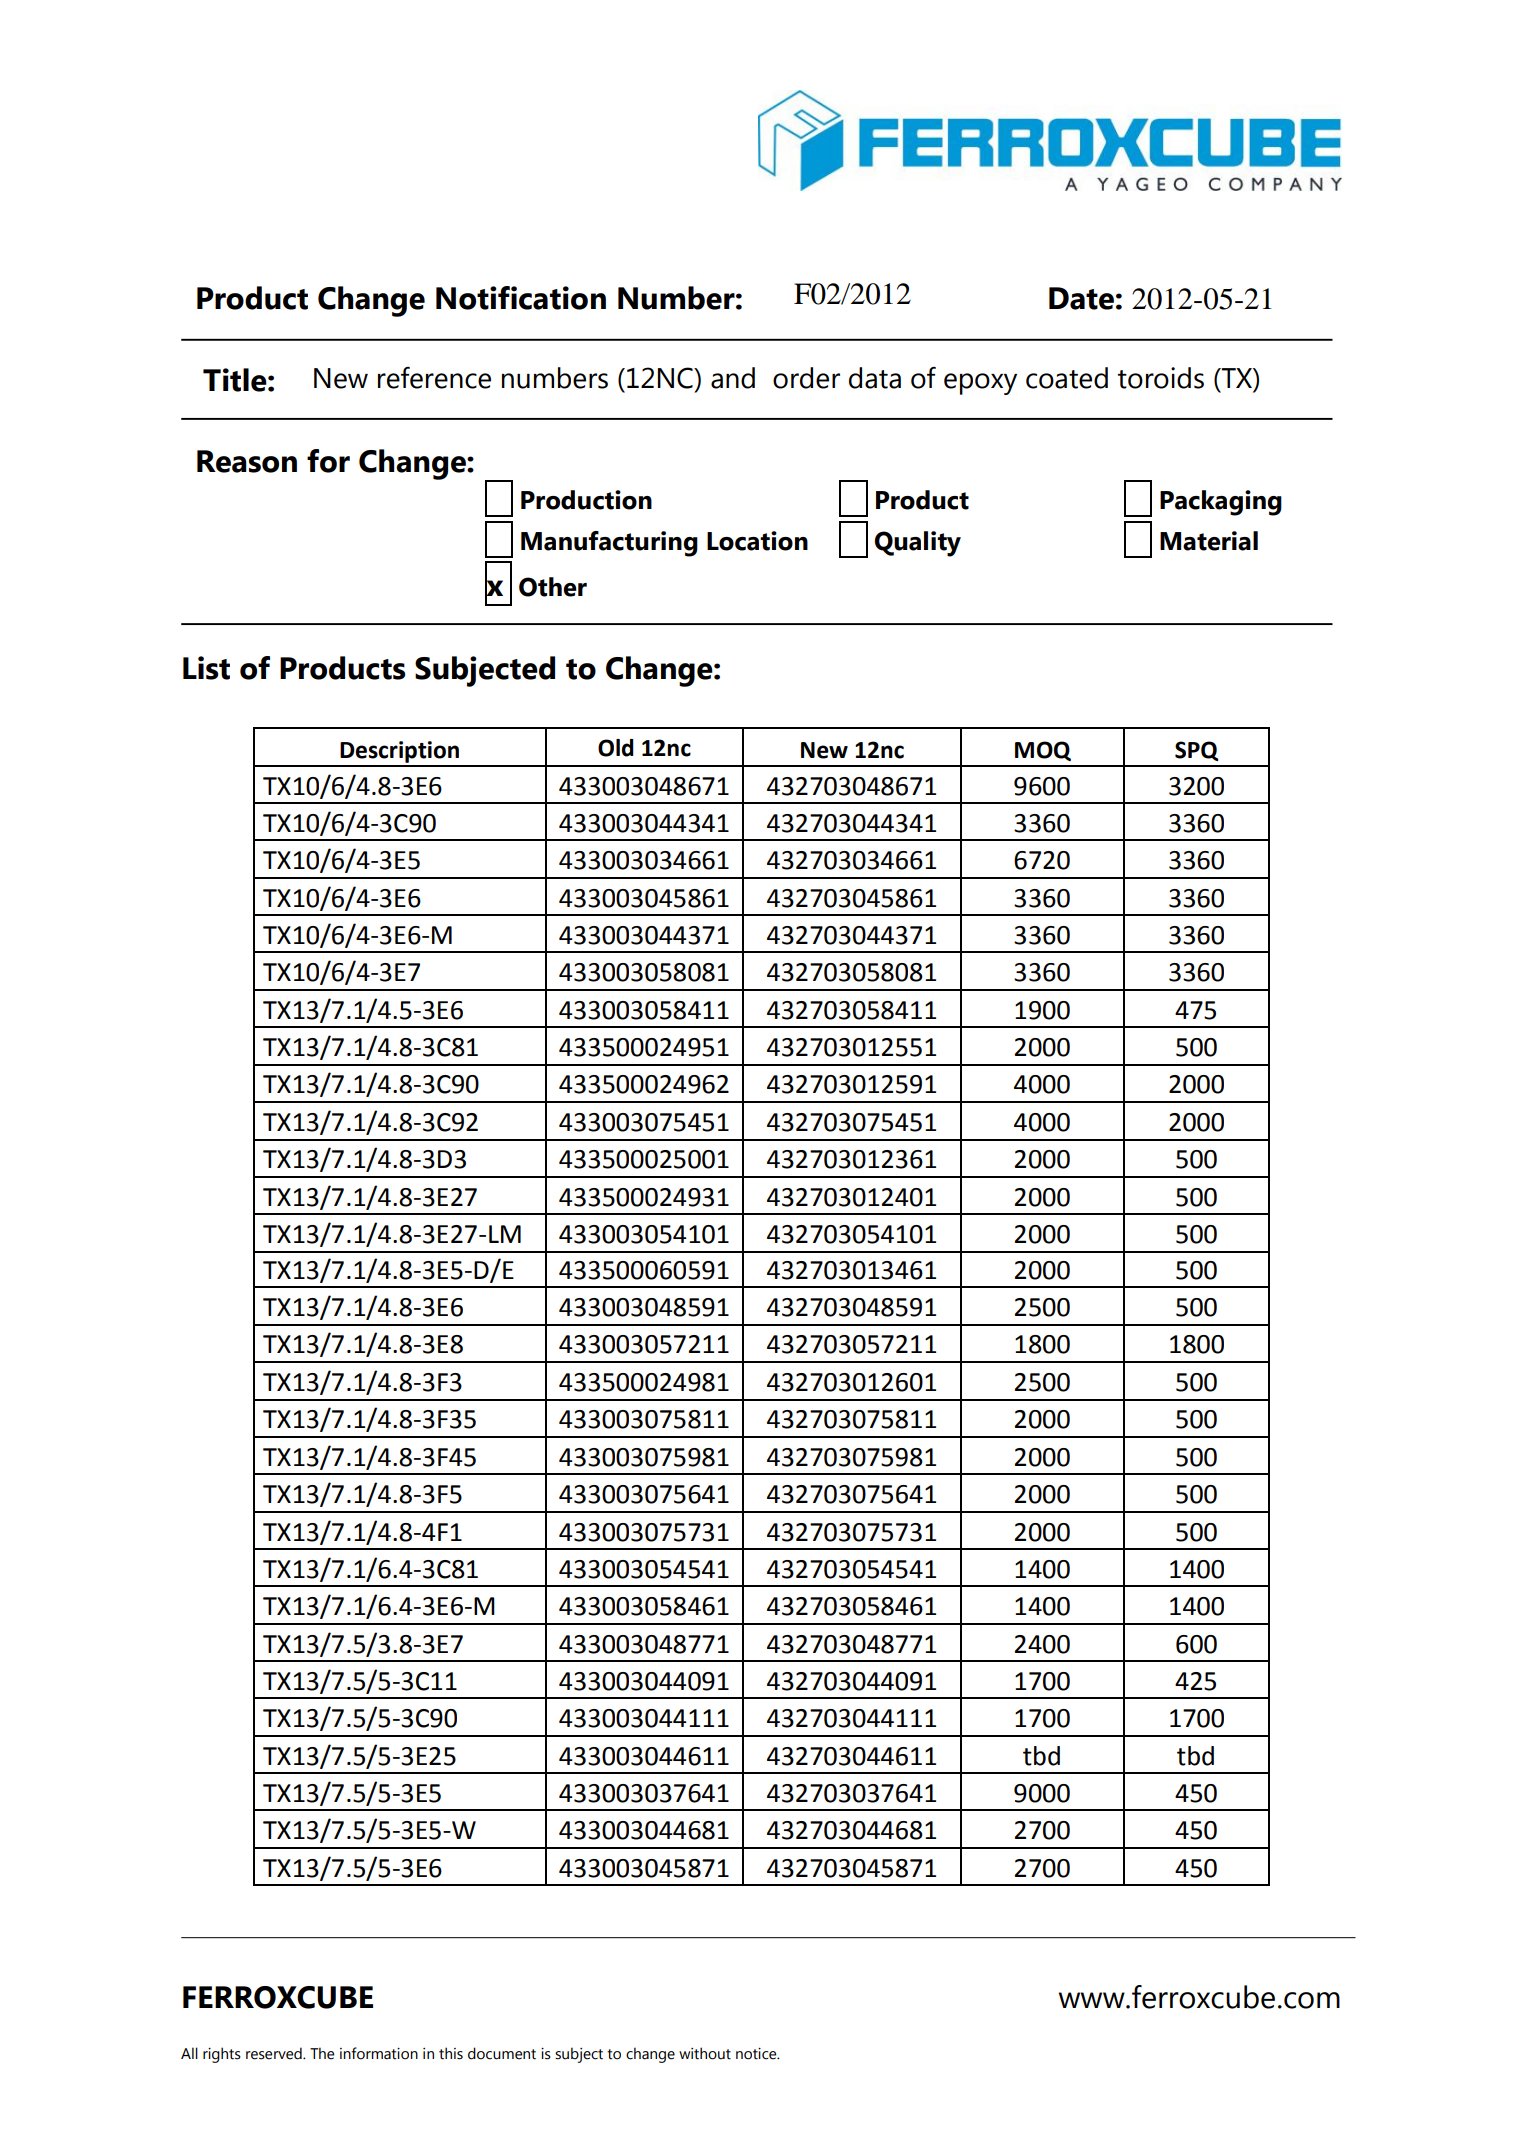 The height and width of the image is (2154, 1523). I want to click on coated, so click(1067, 378).
